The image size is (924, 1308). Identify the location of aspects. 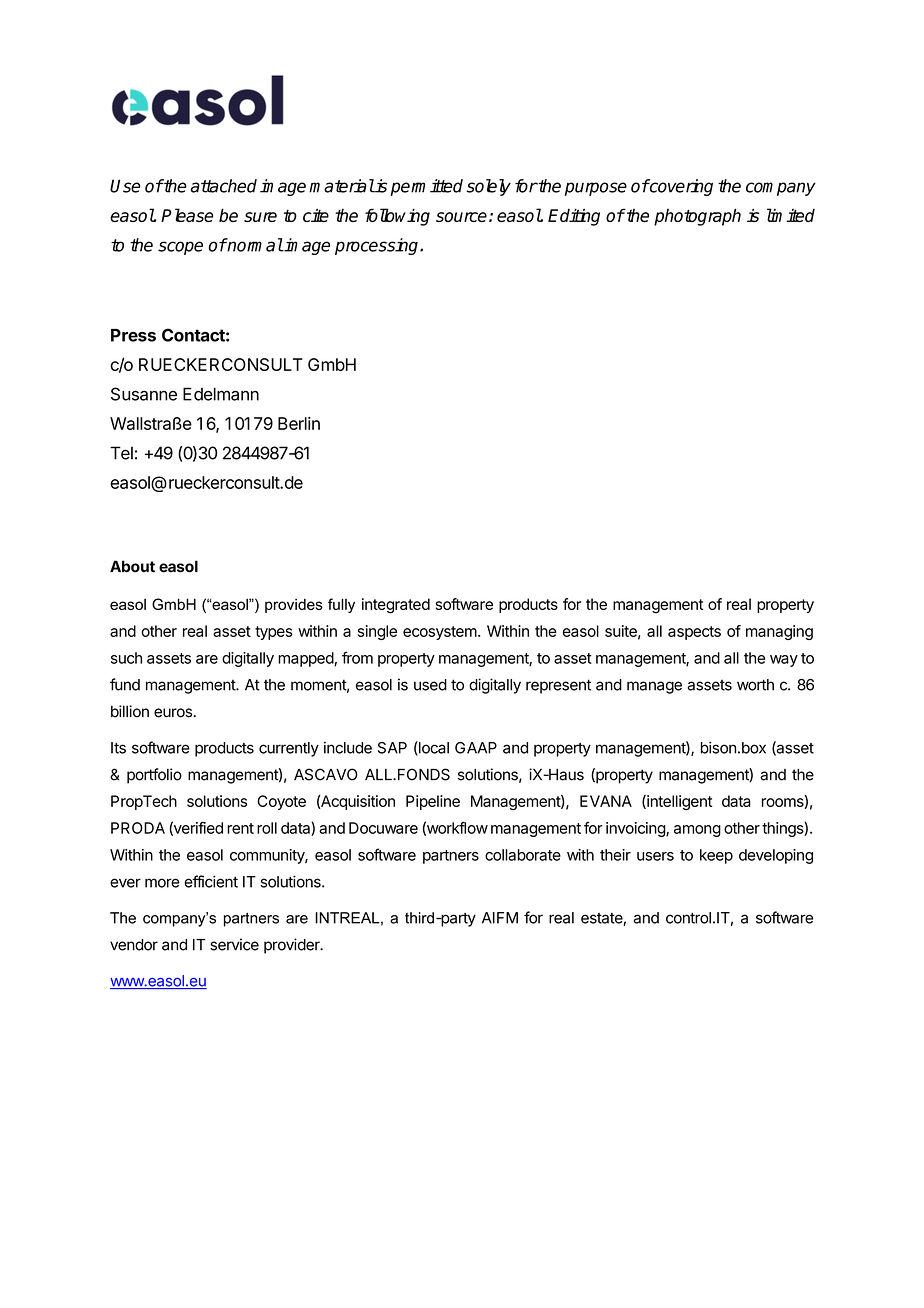
(694, 633).
